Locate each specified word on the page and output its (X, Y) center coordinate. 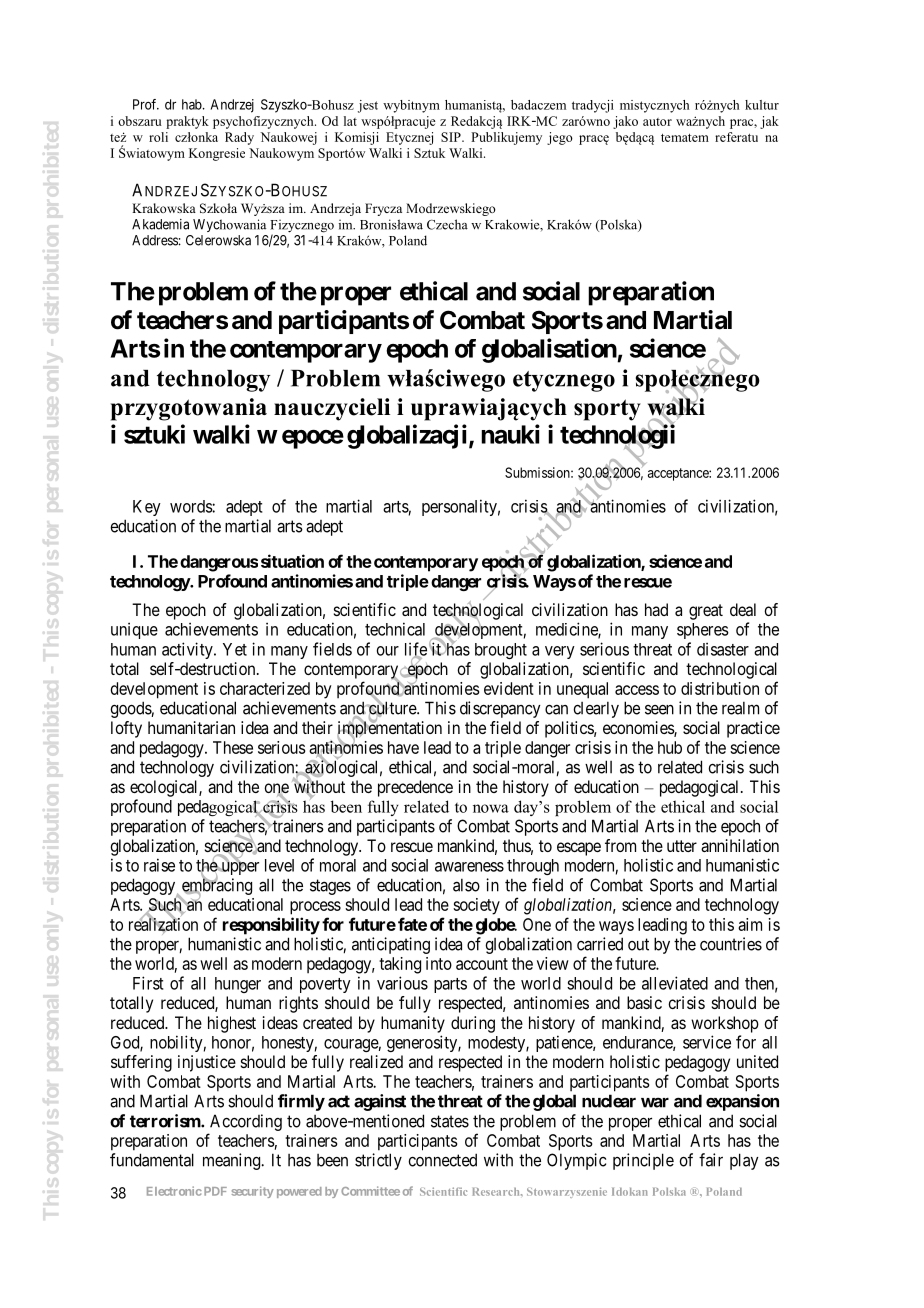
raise (159, 865)
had (656, 609)
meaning (233, 1161)
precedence (415, 788)
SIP (452, 137)
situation (292, 561)
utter (682, 846)
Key (147, 508)
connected (442, 1160)
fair (711, 1160)
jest (368, 106)
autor (657, 122)
